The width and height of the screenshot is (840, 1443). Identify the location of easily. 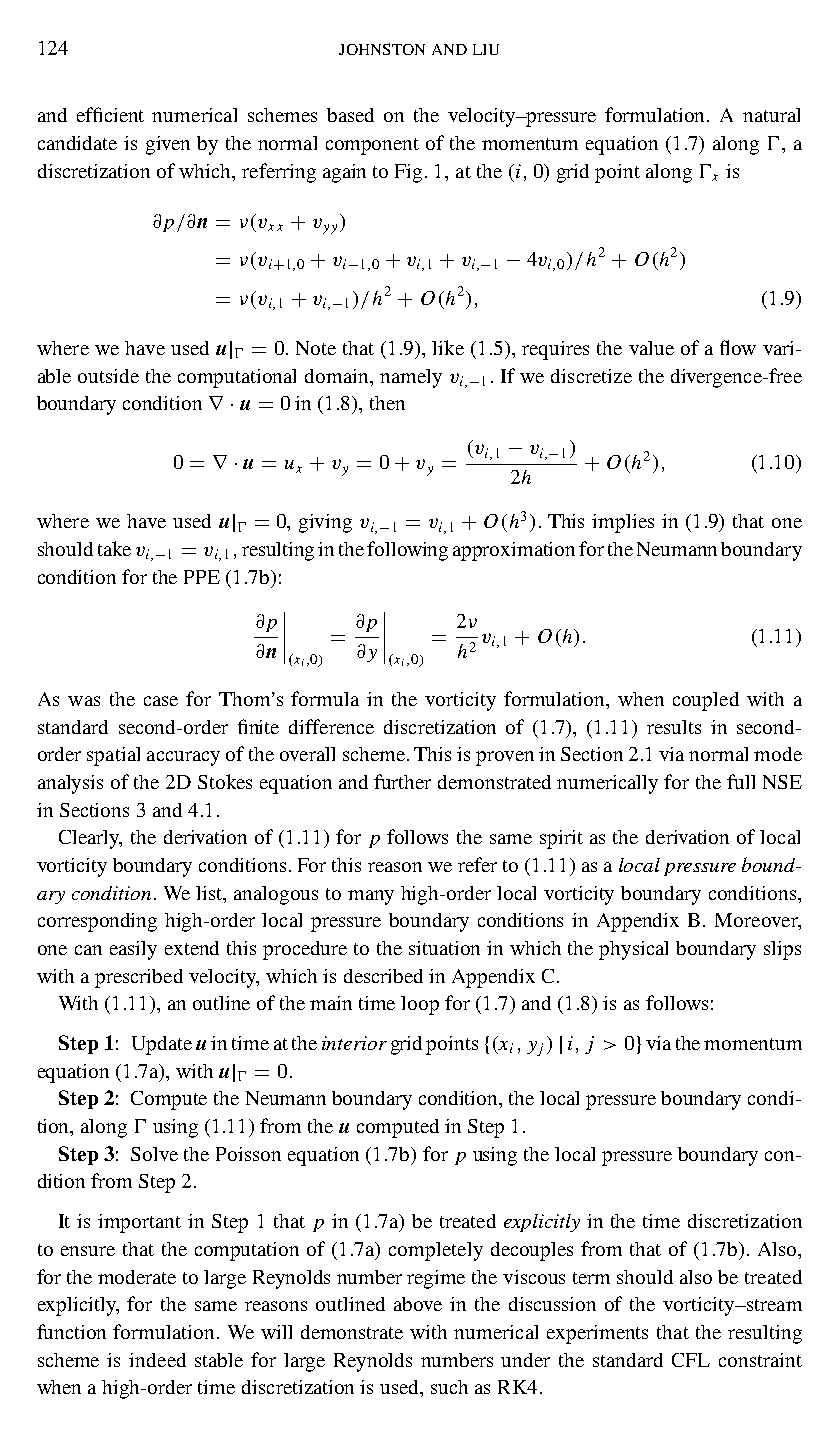
(133, 950).
